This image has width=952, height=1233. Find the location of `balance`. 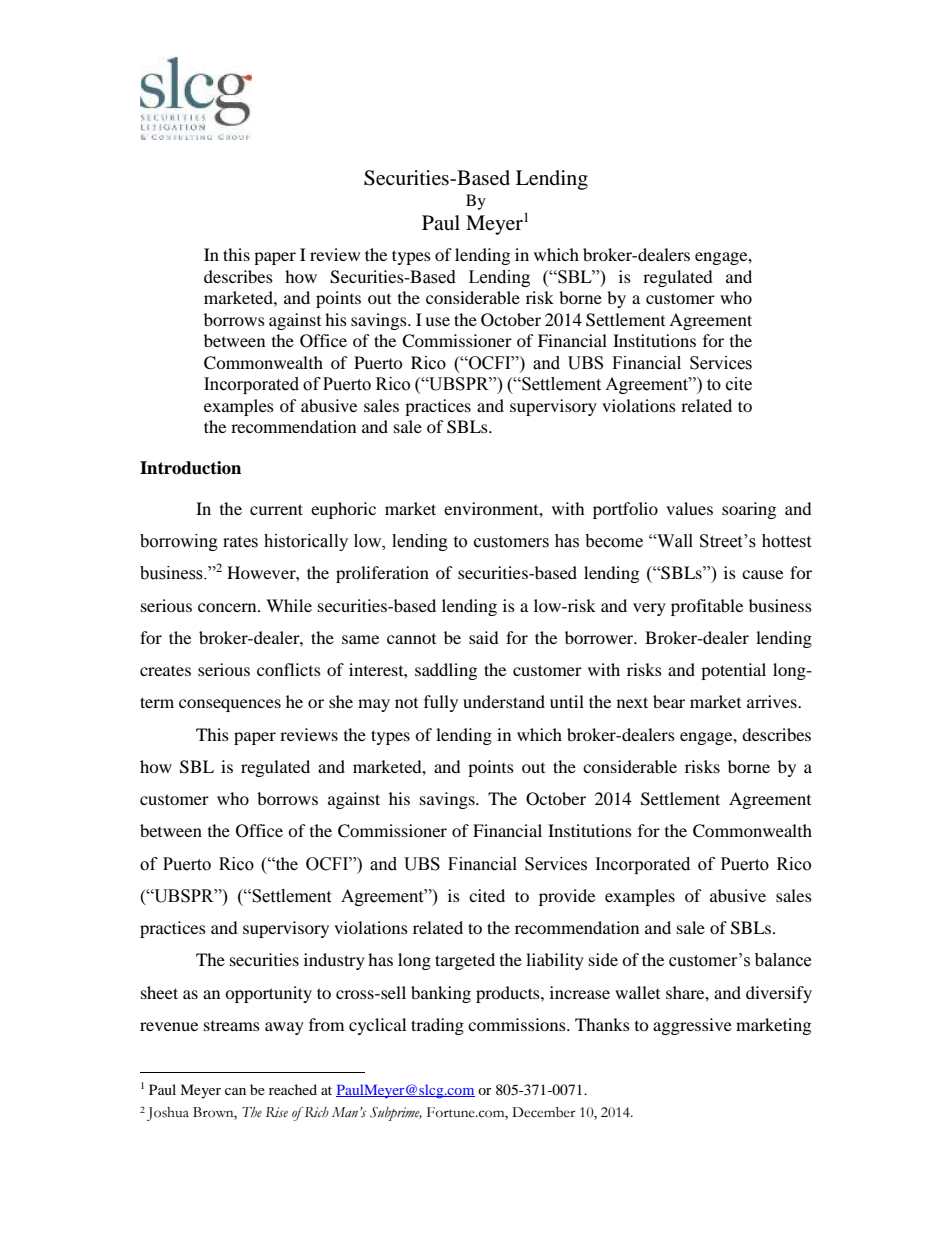

balance is located at coordinates (783, 960).
